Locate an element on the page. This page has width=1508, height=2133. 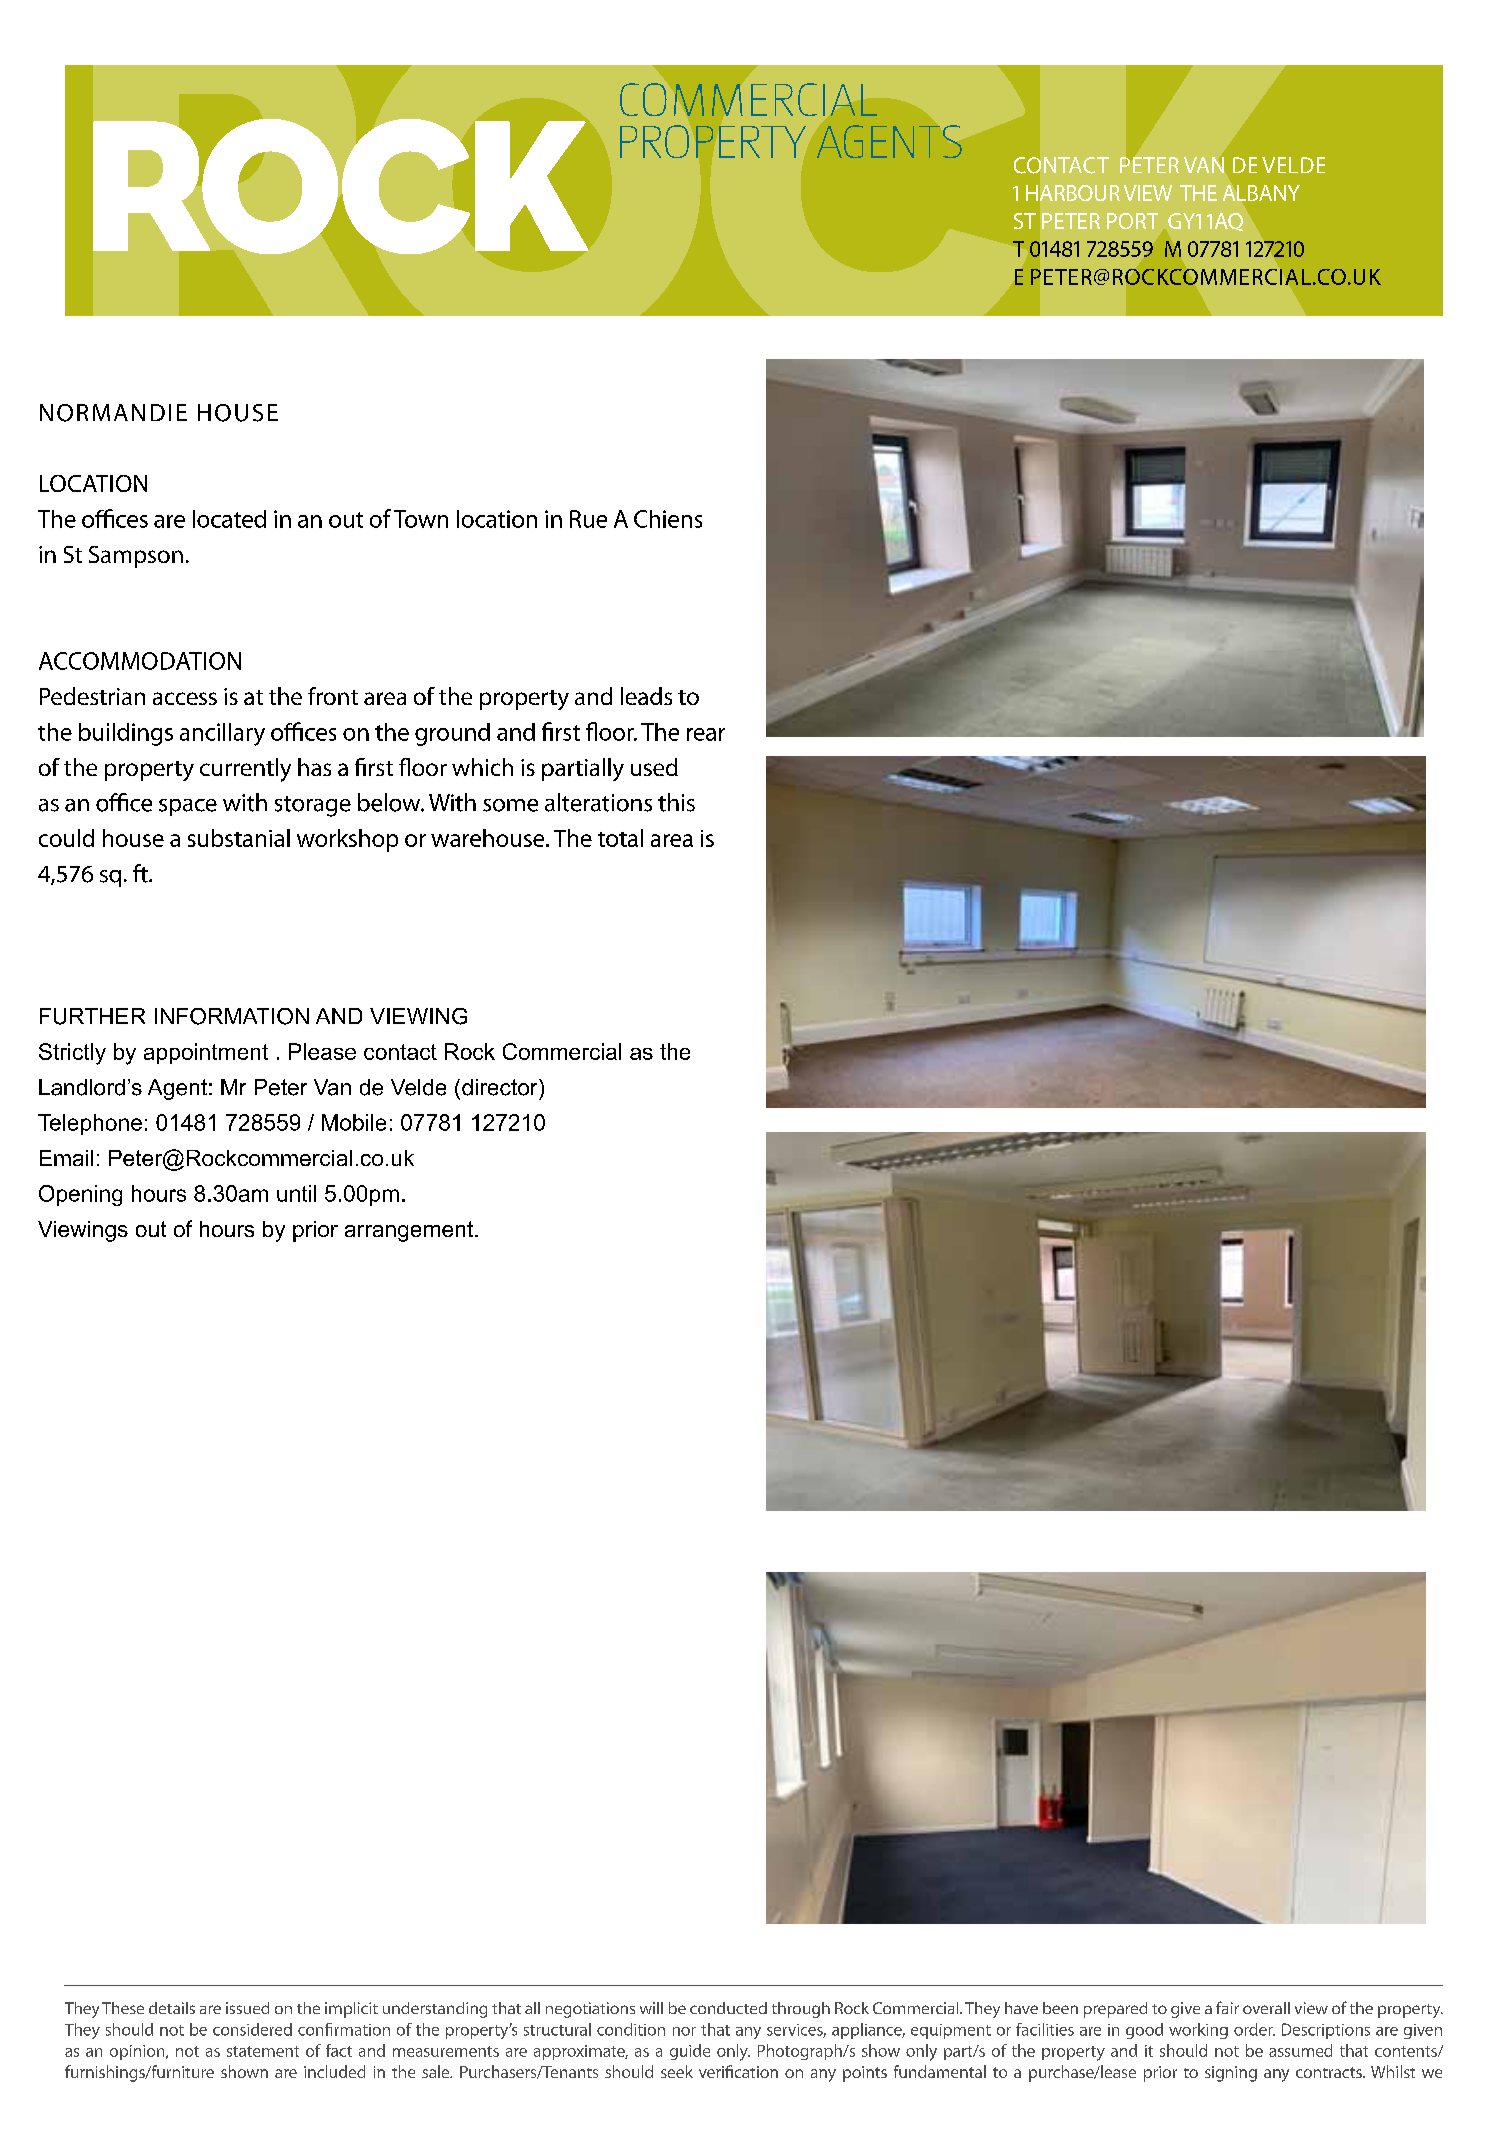
issued is located at coordinates (247, 2008).
